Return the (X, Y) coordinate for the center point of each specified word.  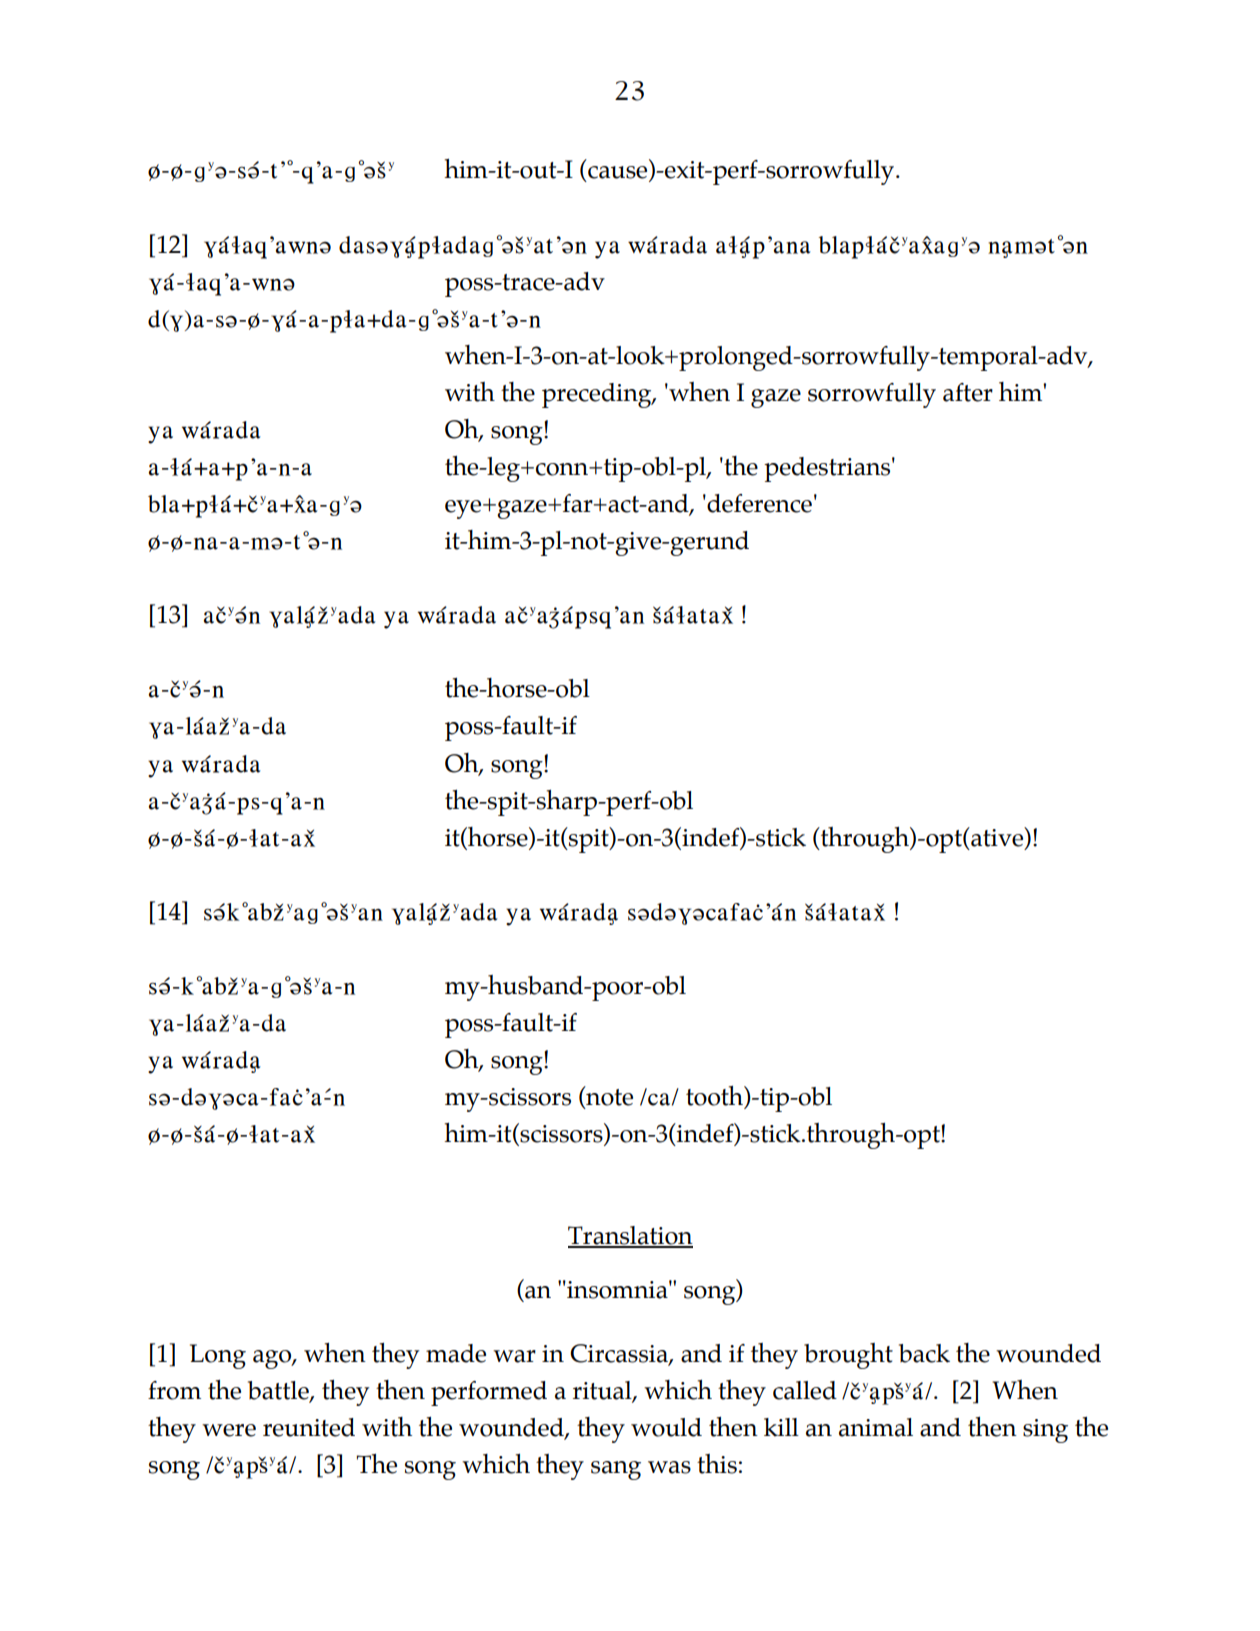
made (456, 1353)
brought (848, 1356)
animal (876, 1427)
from (174, 1390)
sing (1045, 1431)
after (968, 392)
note (608, 1097)
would (666, 1427)
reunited (309, 1427)
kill (781, 1427)
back (924, 1353)
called (805, 1390)
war (514, 1356)
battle (279, 1391)
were (229, 1430)
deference (758, 503)
